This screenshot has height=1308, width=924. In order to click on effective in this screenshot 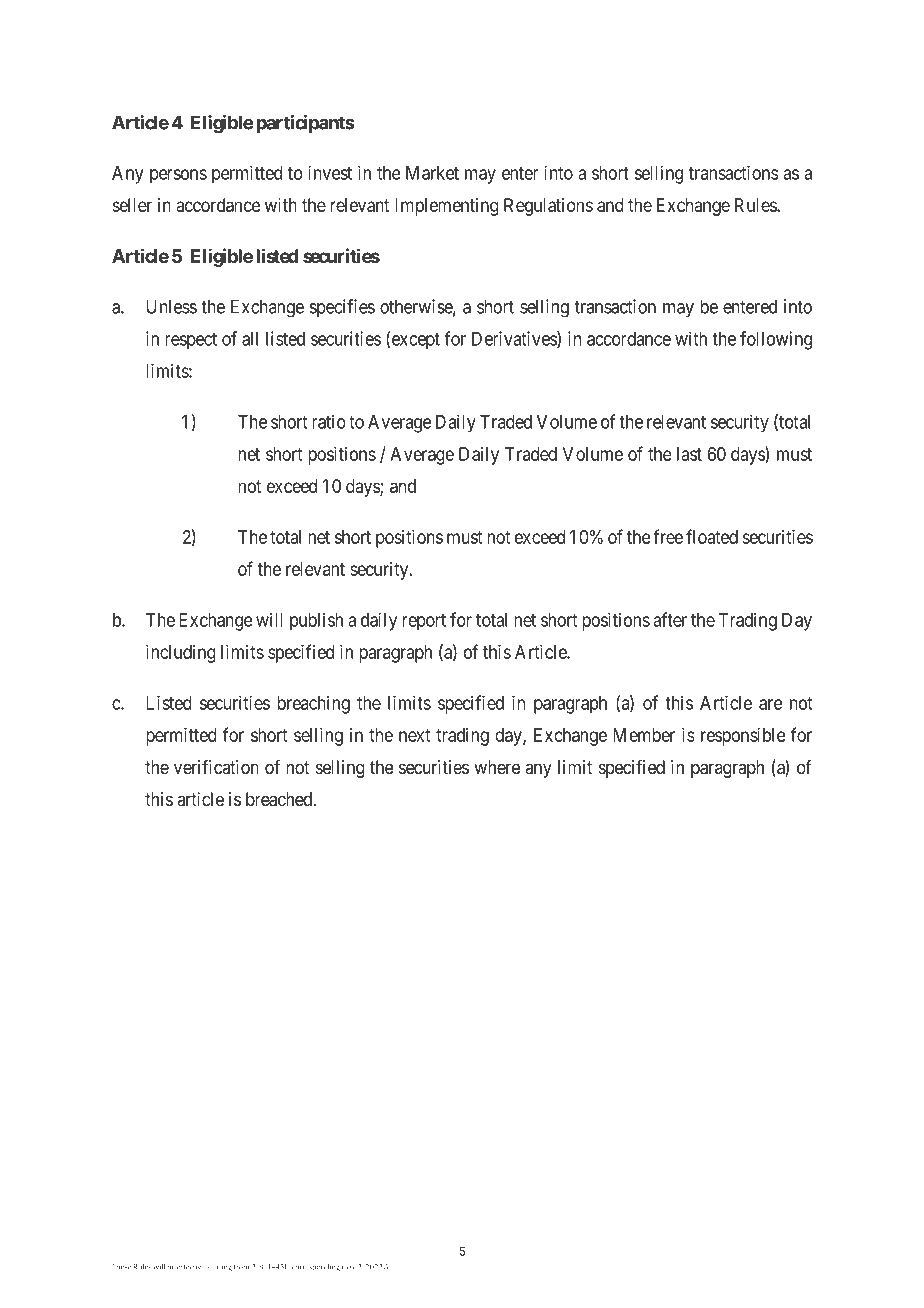, I will do `click(191, 1266)`.
